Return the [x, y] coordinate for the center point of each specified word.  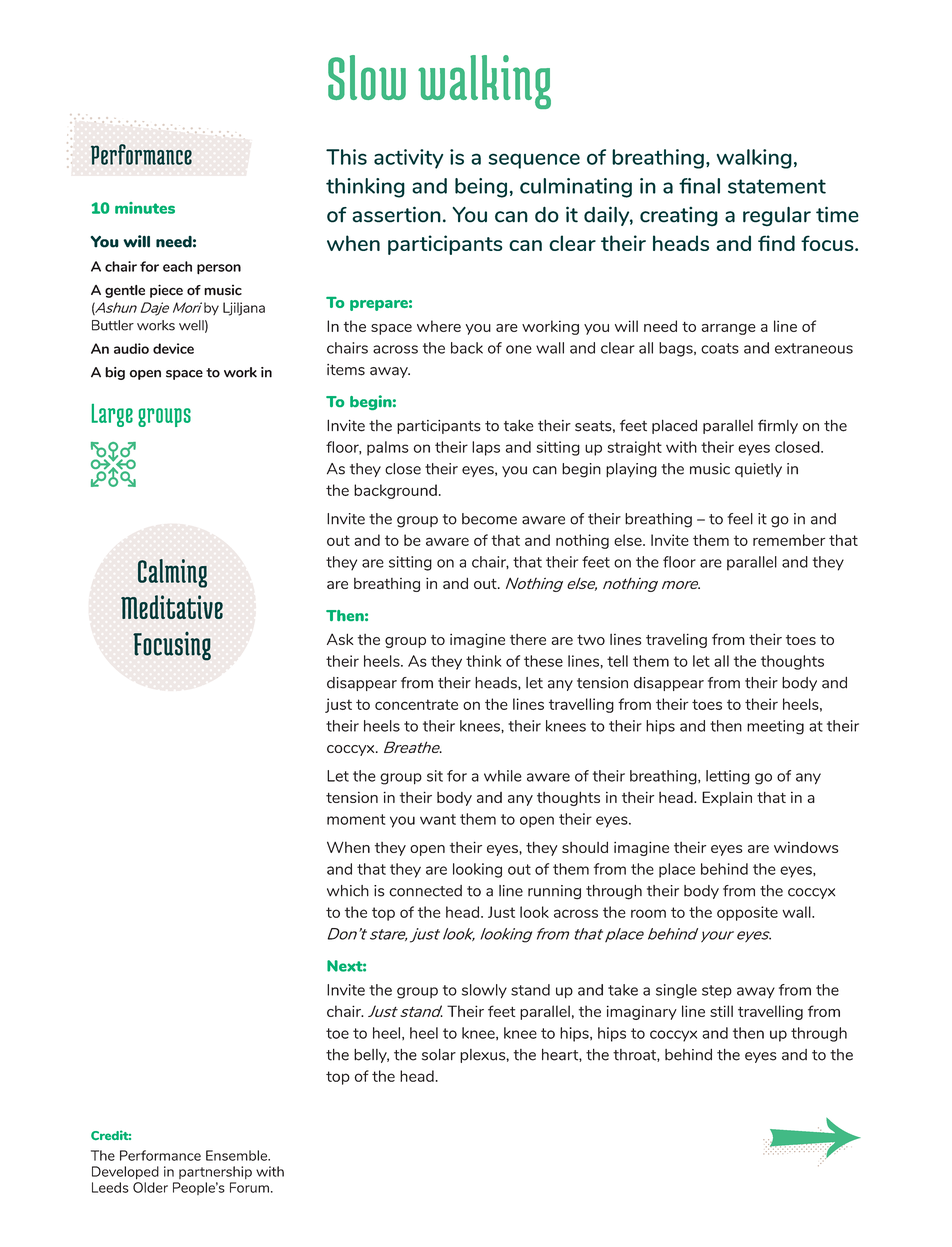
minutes [145, 208]
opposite [747, 913]
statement [777, 186]
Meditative [172, 607]
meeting [775, 727]
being [481, 188]
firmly [778, 426]
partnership [215, 1172]
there [528, 639]
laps [486, 448]
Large [112, 415]
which [348, 891]
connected [425, 891]
